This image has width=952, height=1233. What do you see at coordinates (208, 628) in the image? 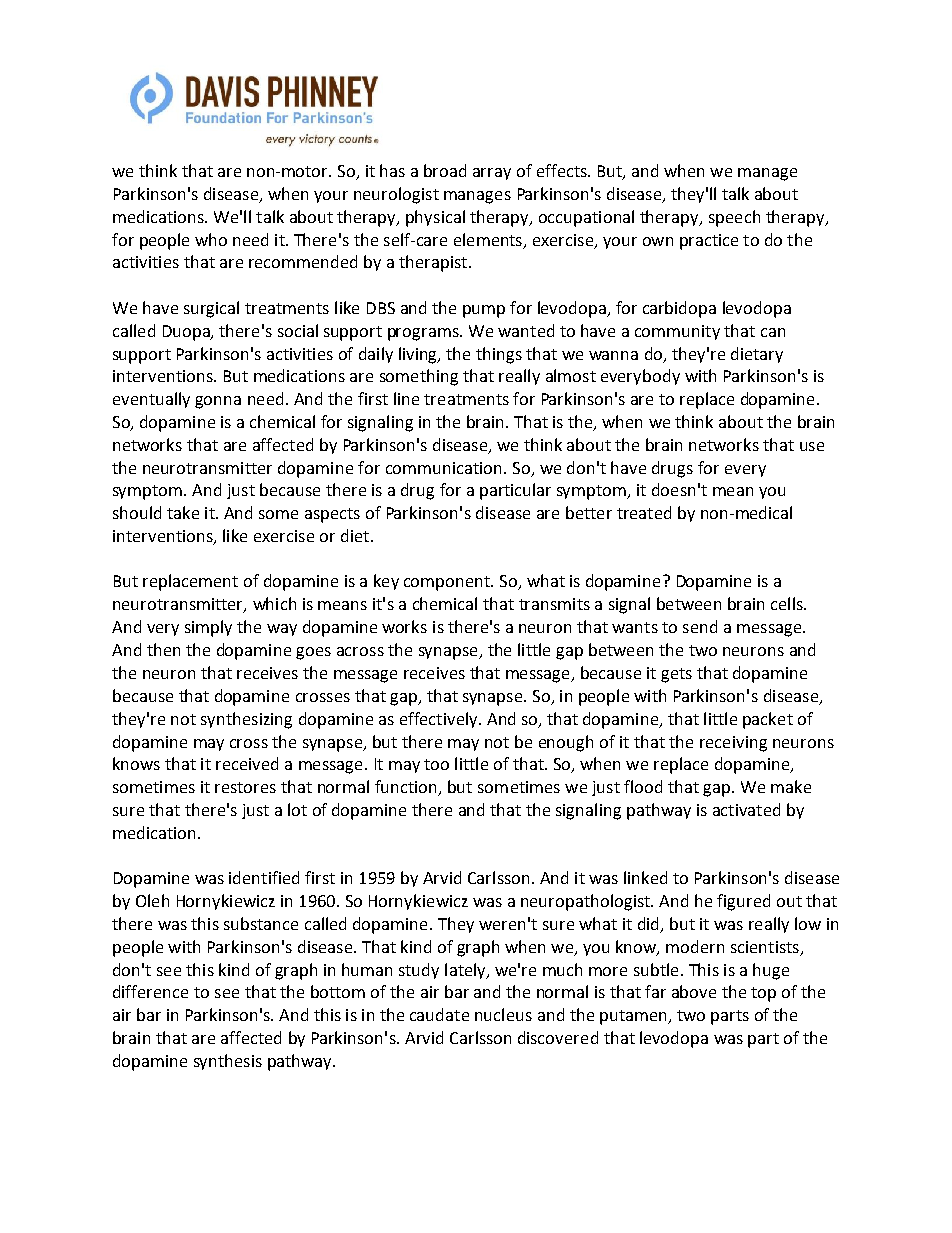
I see `simply` at bounding box center [208, 628].
